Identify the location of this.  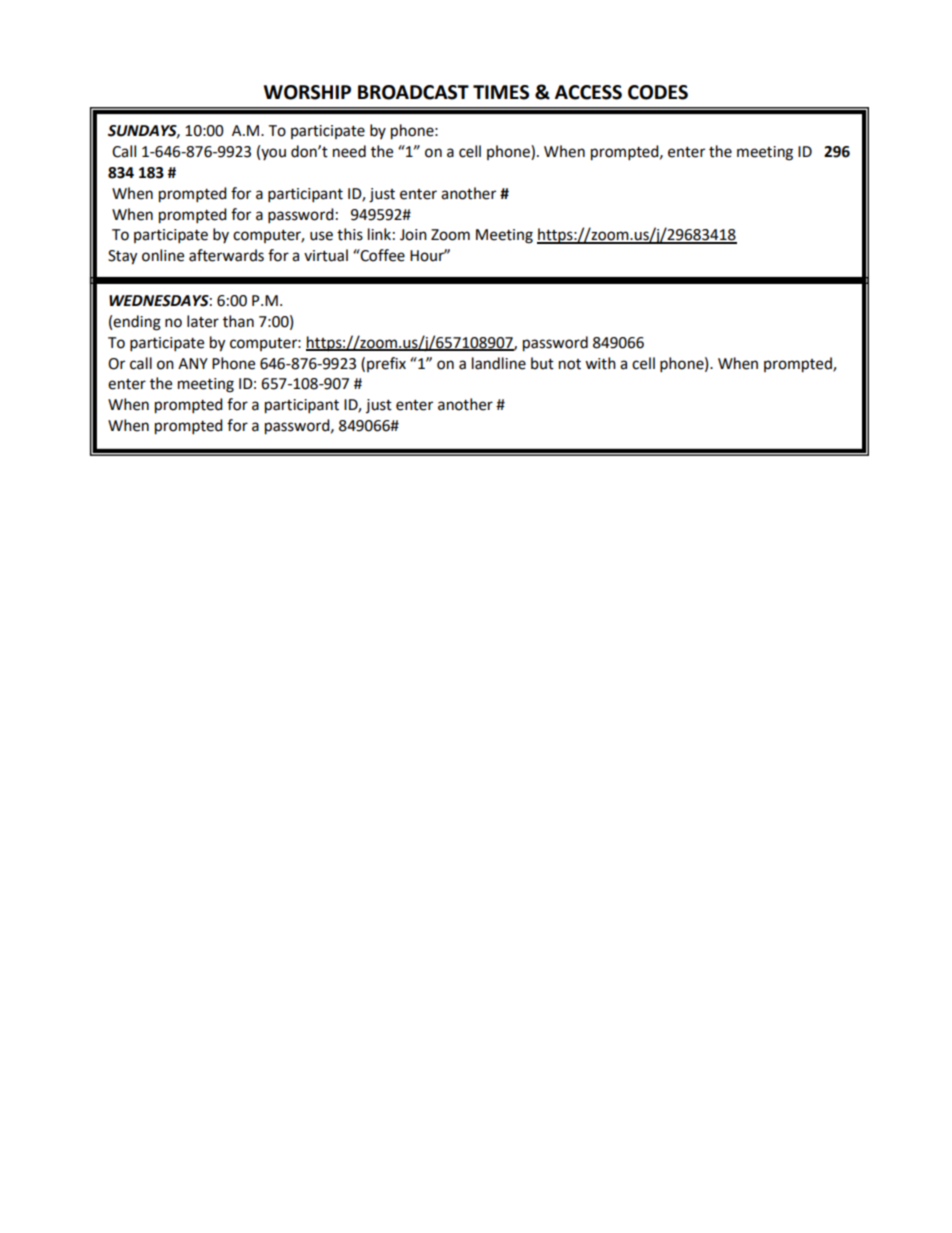
(350, 234).
